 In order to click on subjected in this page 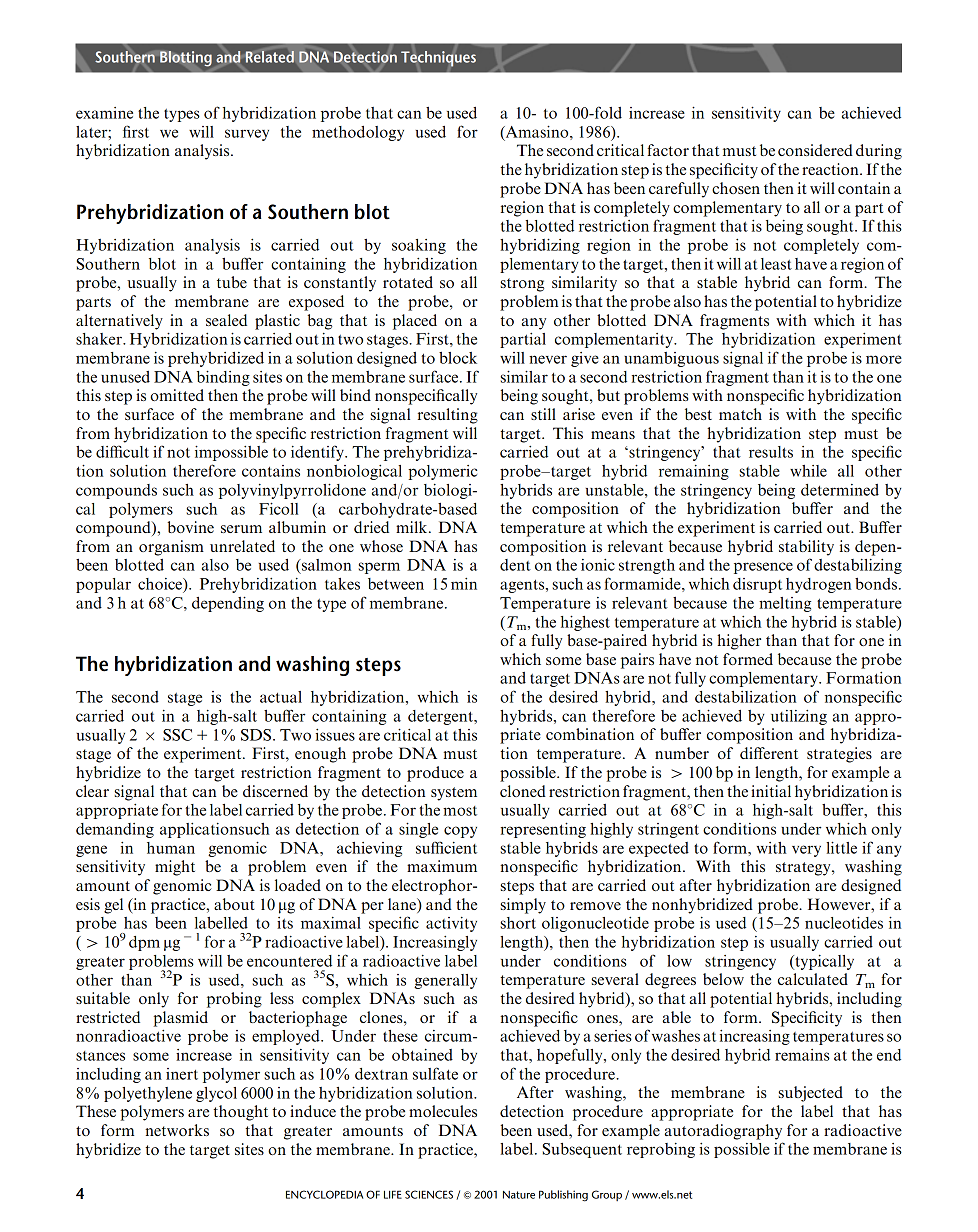, I will do `click(811, 1094)`.
